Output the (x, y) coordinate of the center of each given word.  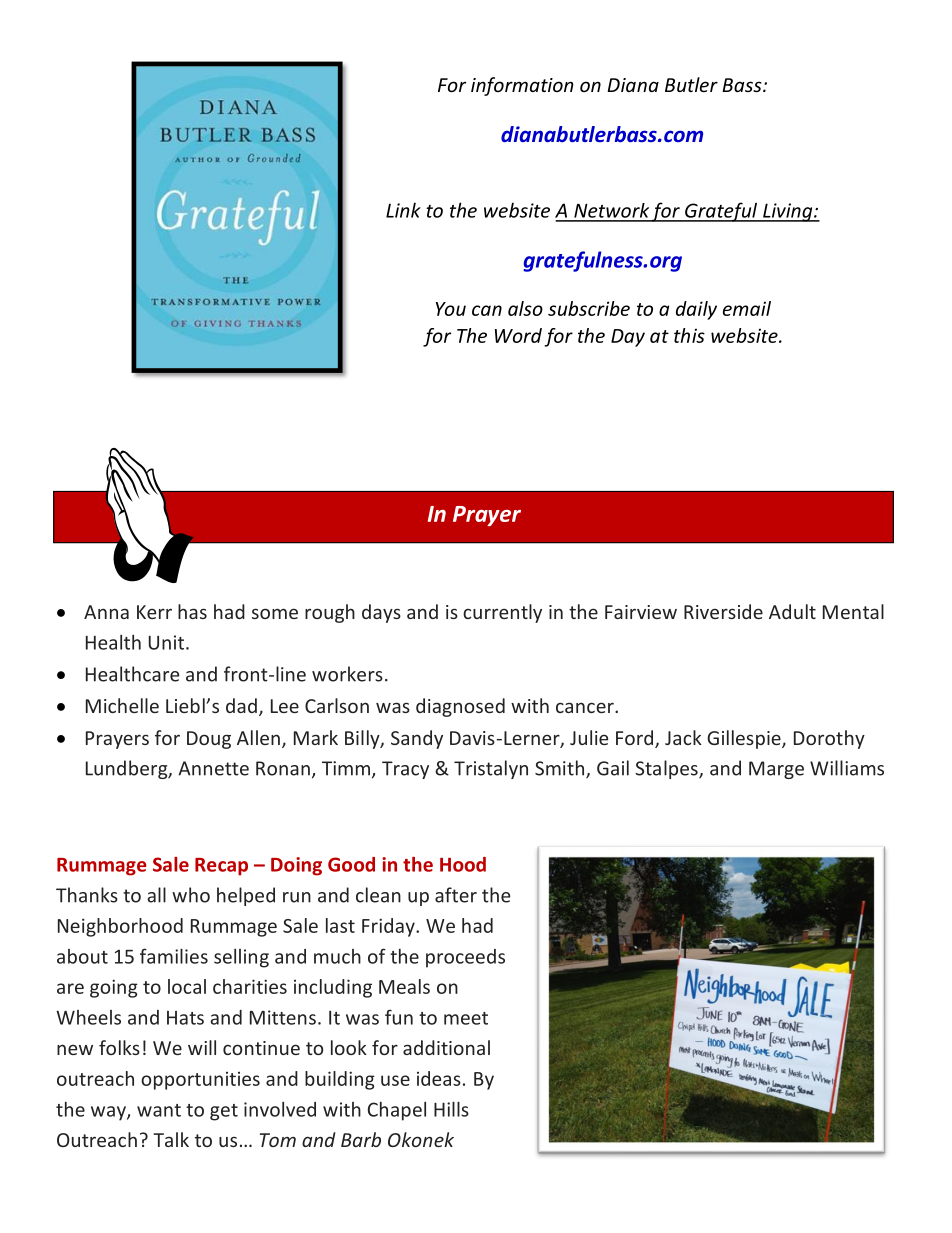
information (522, 86)
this (689, 335)
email (747, 308)
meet (466, 1018)
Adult (792, 611)
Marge (776, 770)
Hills (451, 1109)
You (451, 309)
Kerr (154, 612)
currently (502, 613)
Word (518, 335)
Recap (221, 867)
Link (403, 210)
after (456, 895)
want (159, 1110)
